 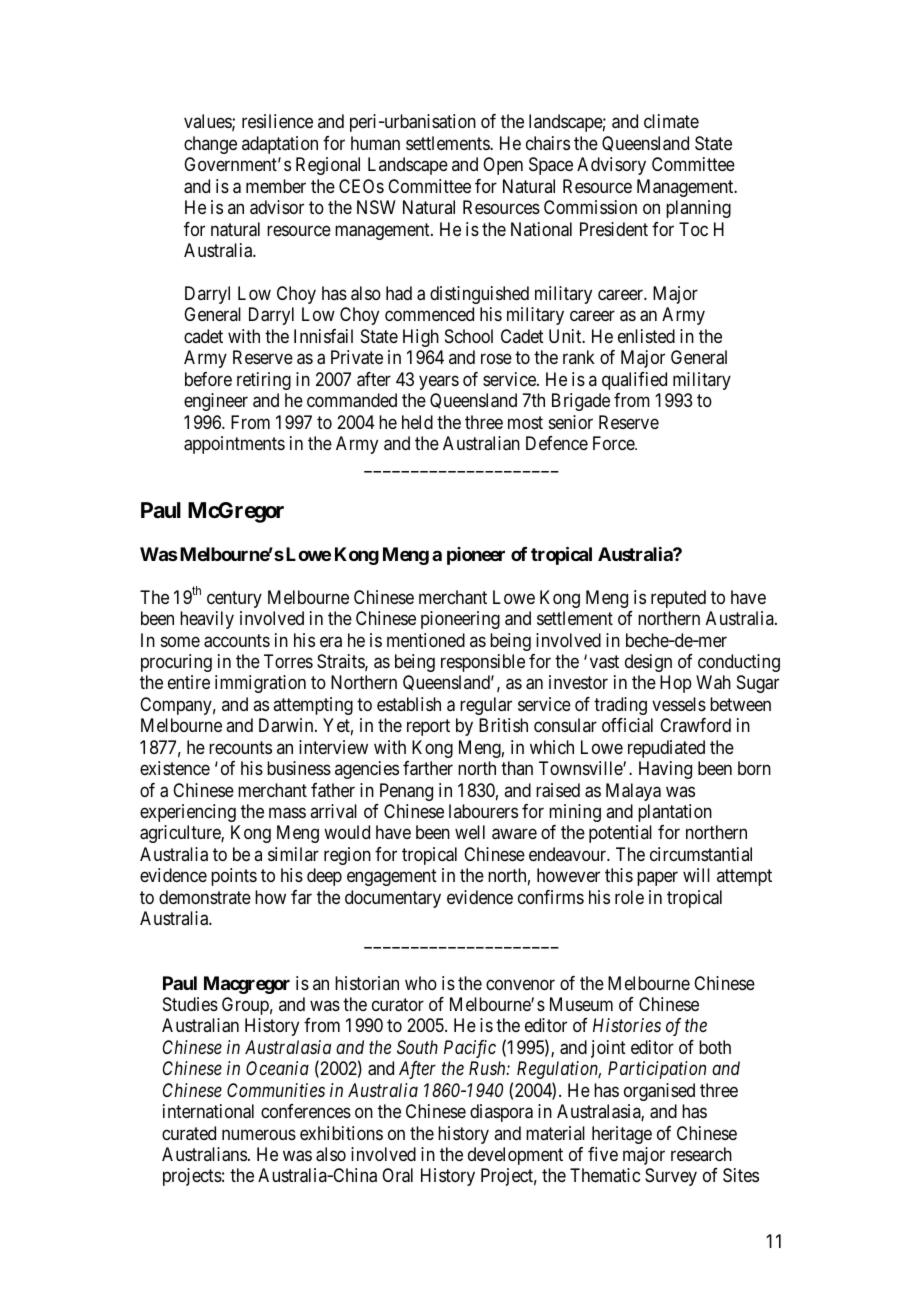 I want to click on appointments, so click(x=234, y=445).
